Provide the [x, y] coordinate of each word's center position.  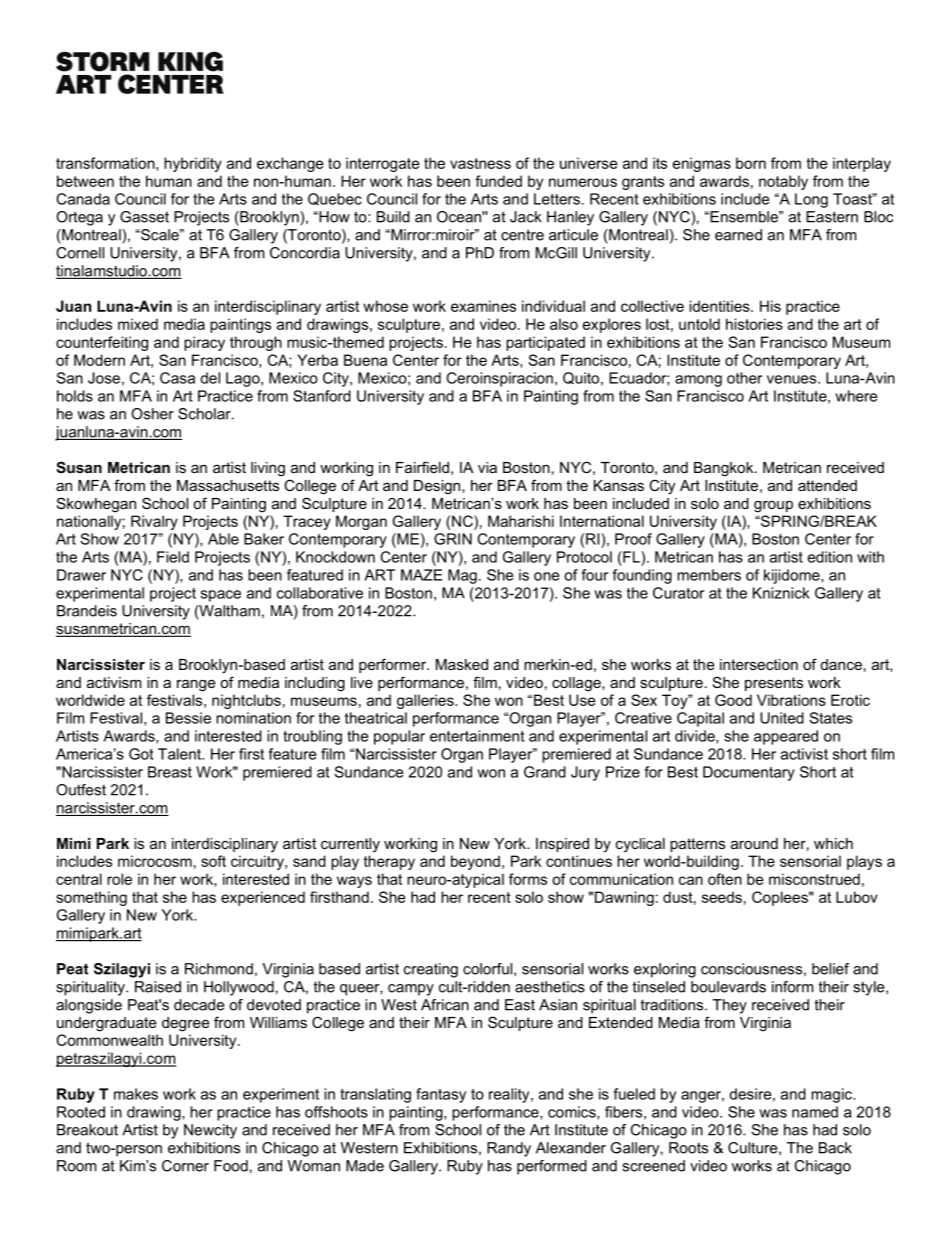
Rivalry [154, 522]
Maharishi [521, 521]
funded [498, 181]
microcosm [155, 861]
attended [827, 485]
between [85, 181]
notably [783, 182]
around [754, 843]
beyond [475, 862]
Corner [185, 1166]
